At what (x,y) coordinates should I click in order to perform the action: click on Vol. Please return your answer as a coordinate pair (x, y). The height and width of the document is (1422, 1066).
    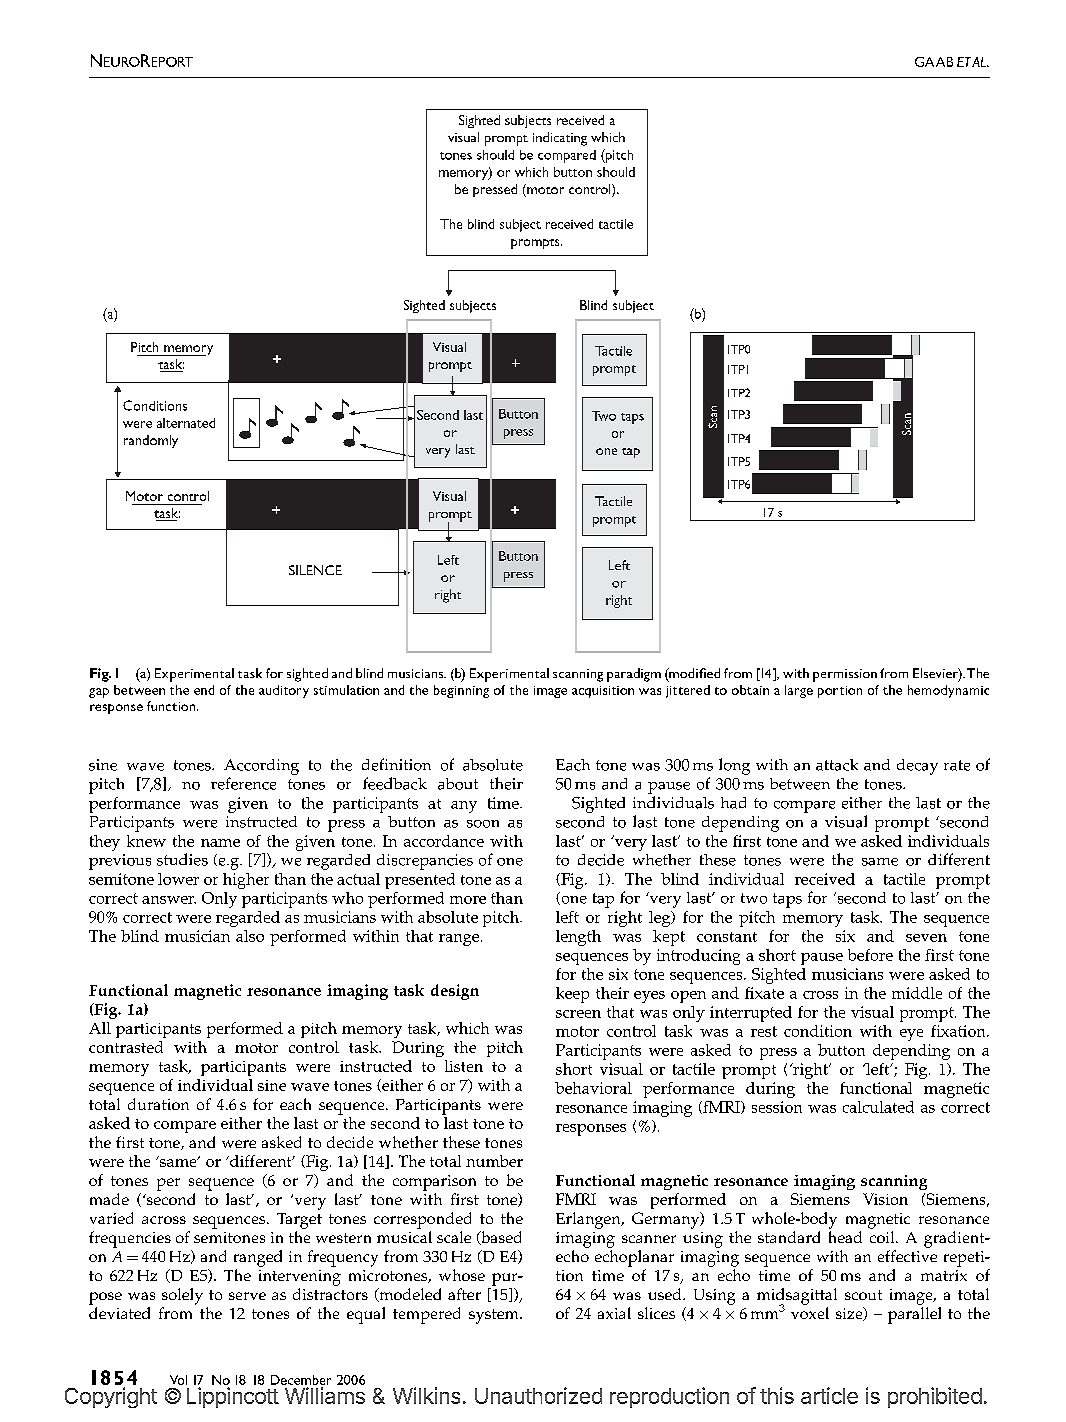
    Looking at the image, I should click on (178, 1380).
